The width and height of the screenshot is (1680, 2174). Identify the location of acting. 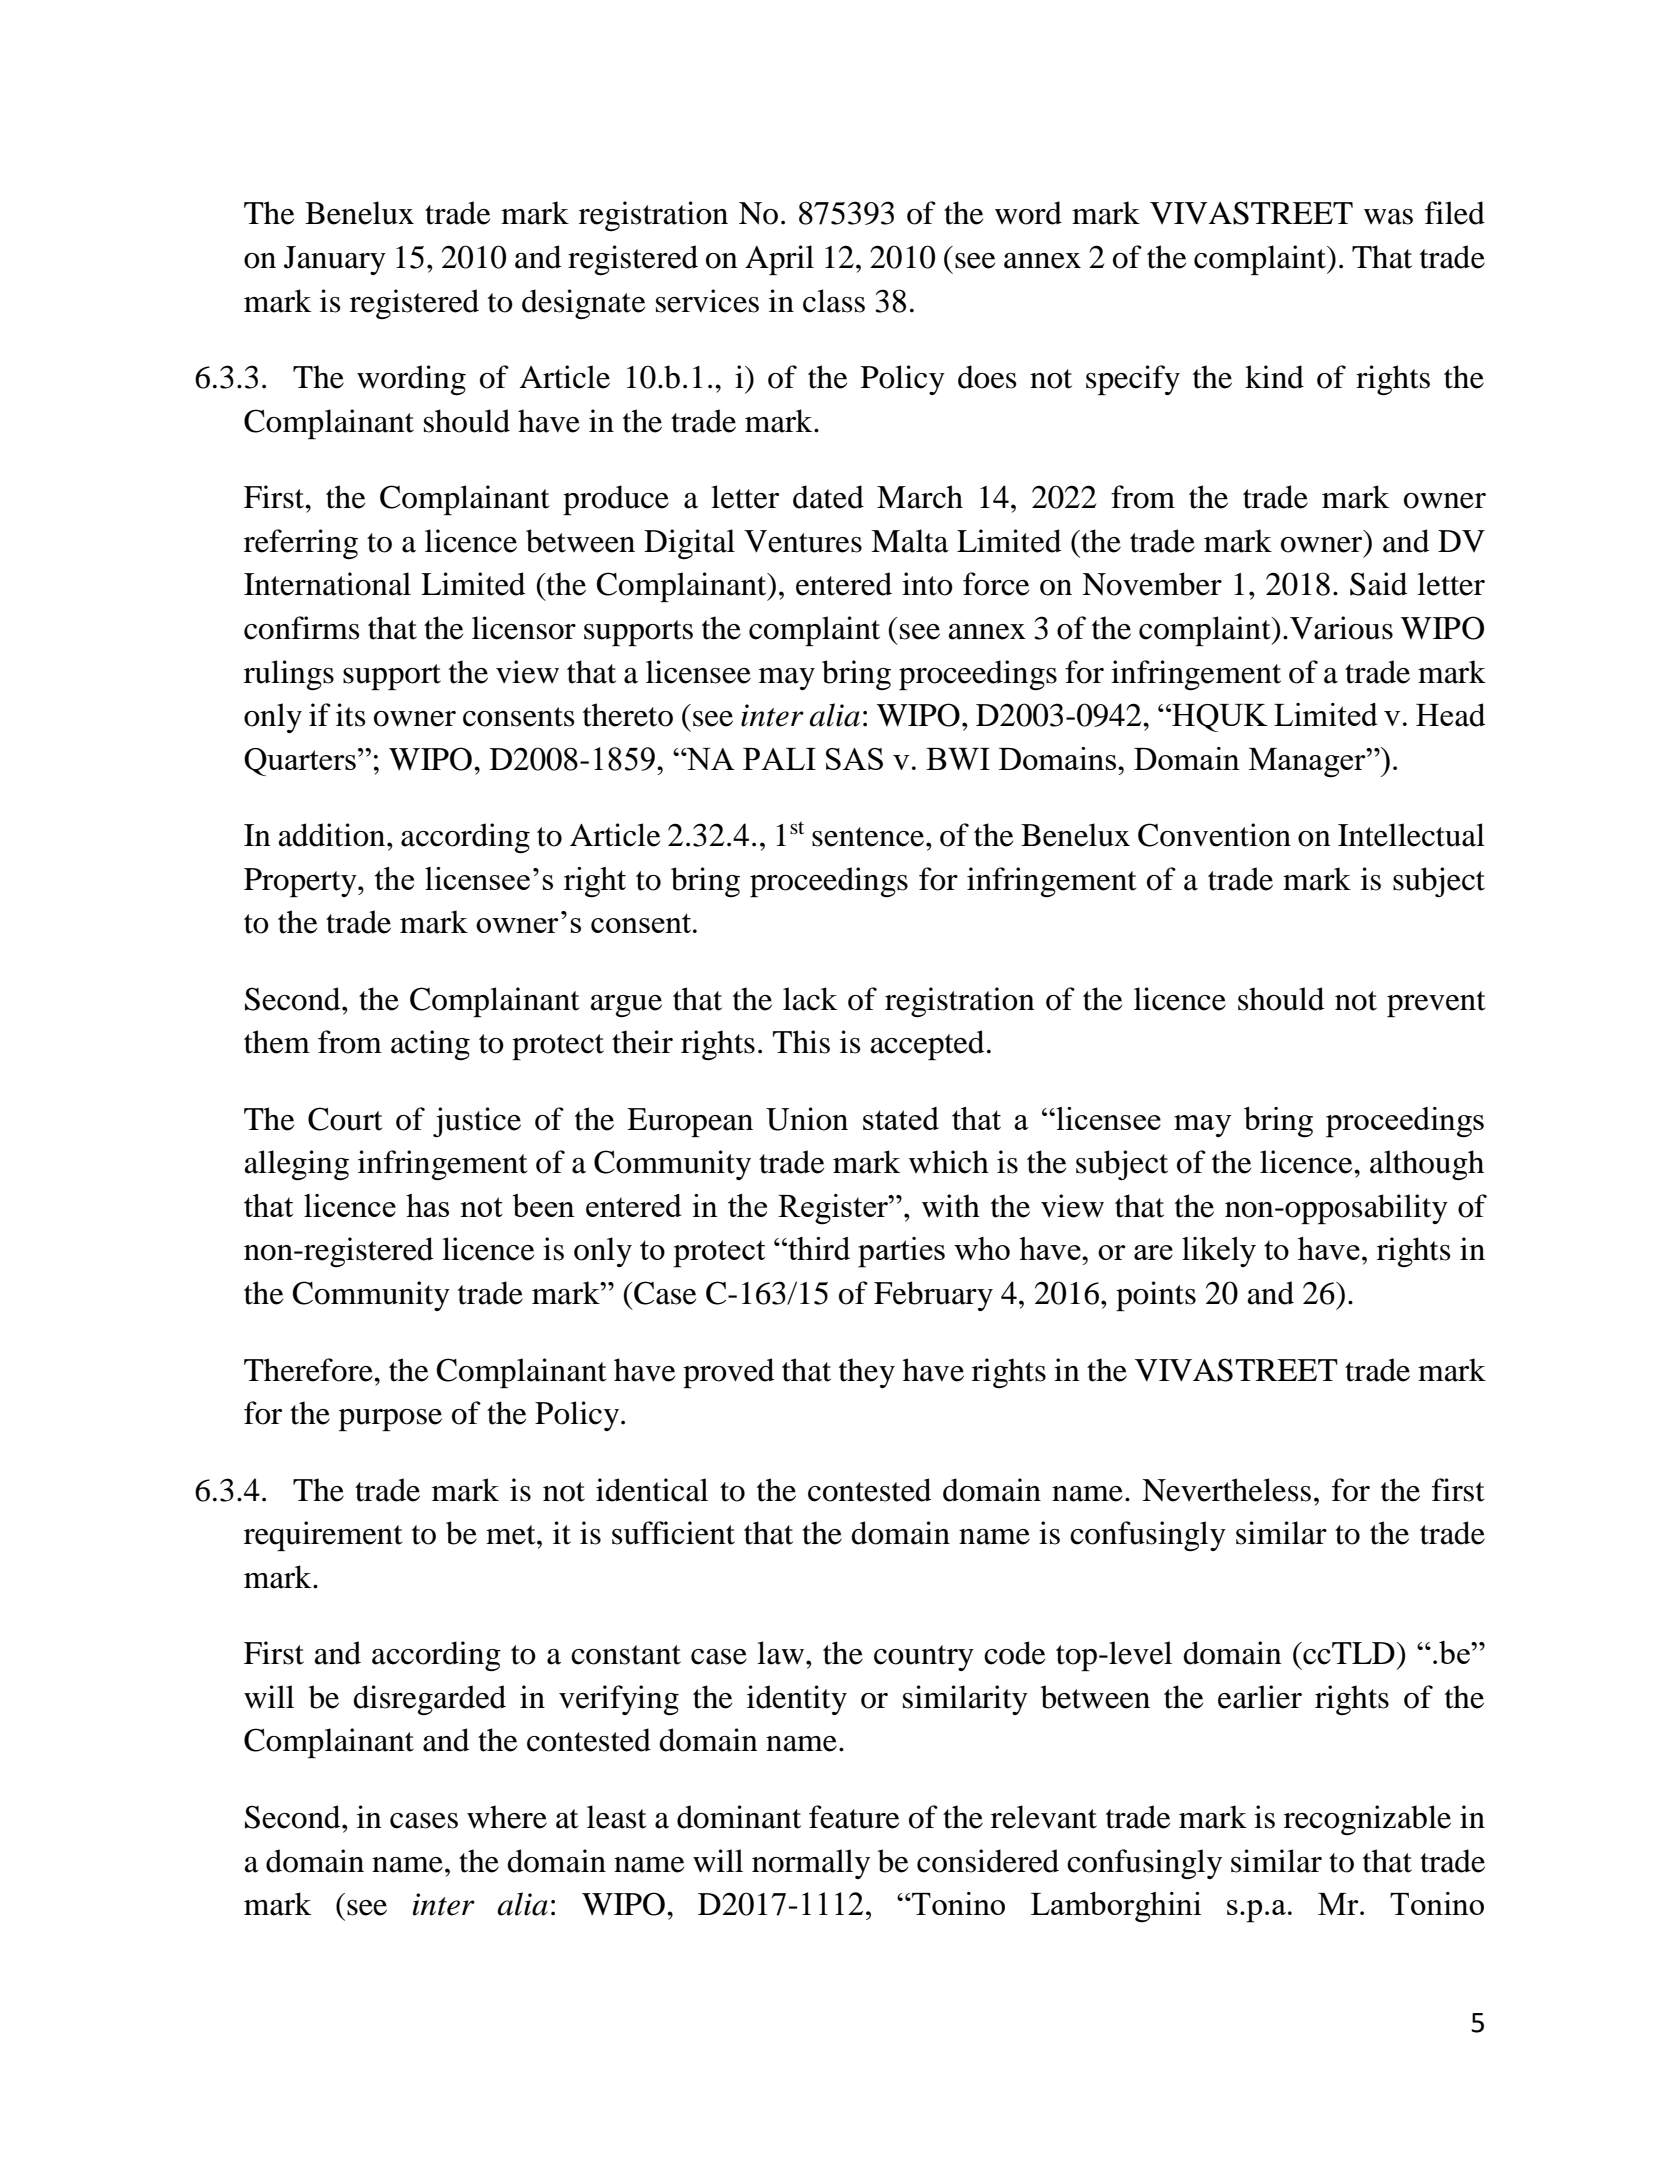
(430, 1045).
